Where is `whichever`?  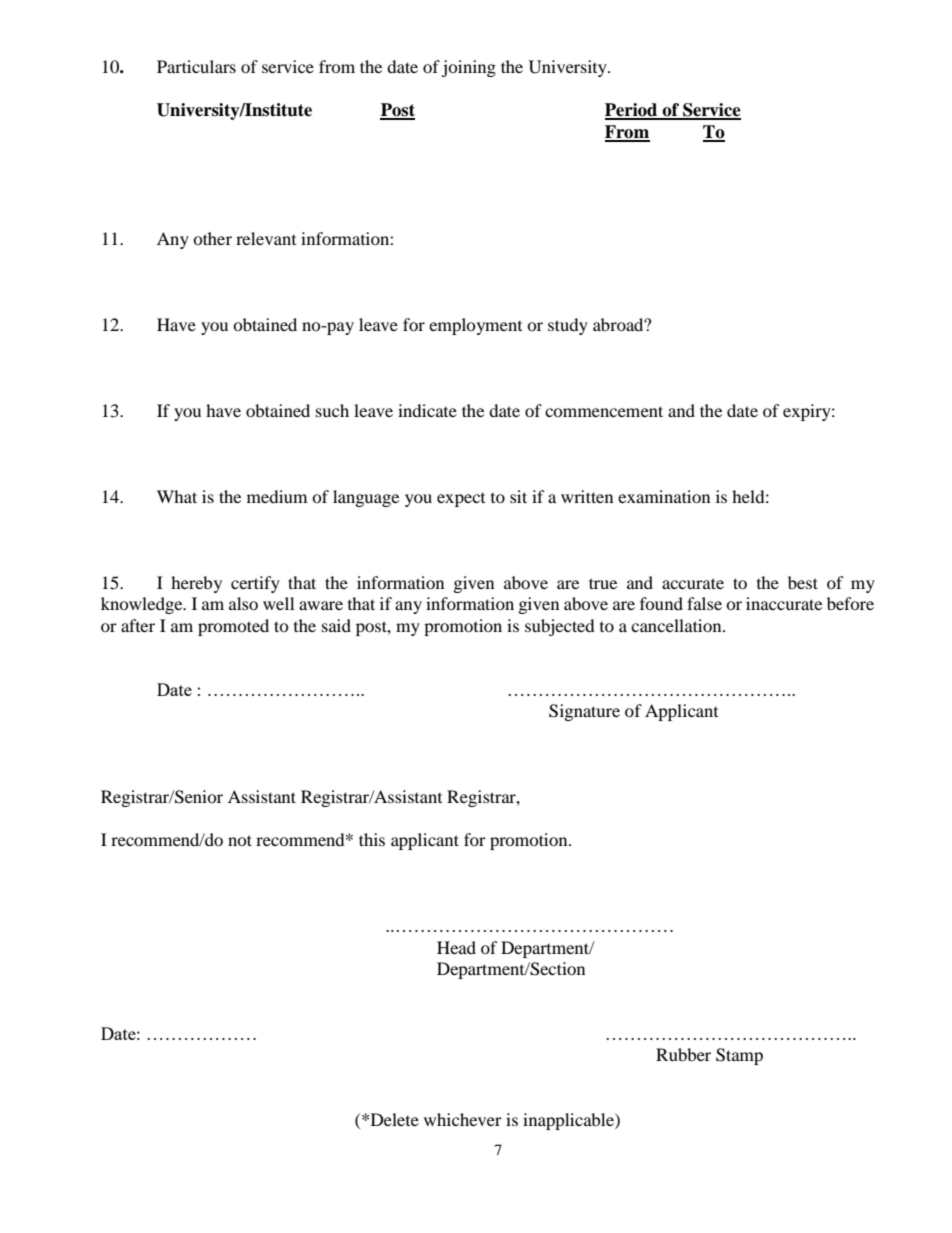
whichever is located at coordinates (463, 1119).
